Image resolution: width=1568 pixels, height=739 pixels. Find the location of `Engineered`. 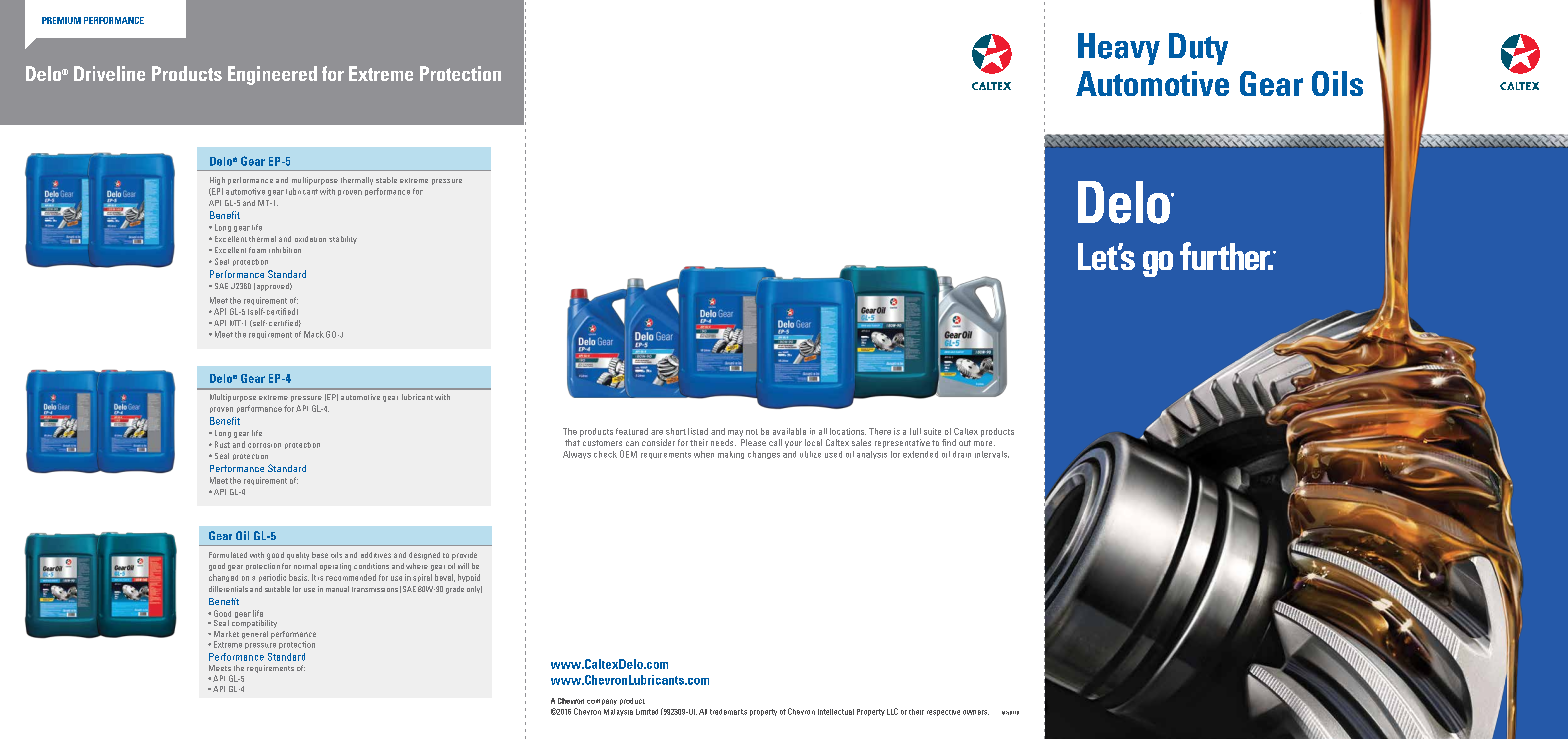

Engineered is located at coordinates (272, 75).
